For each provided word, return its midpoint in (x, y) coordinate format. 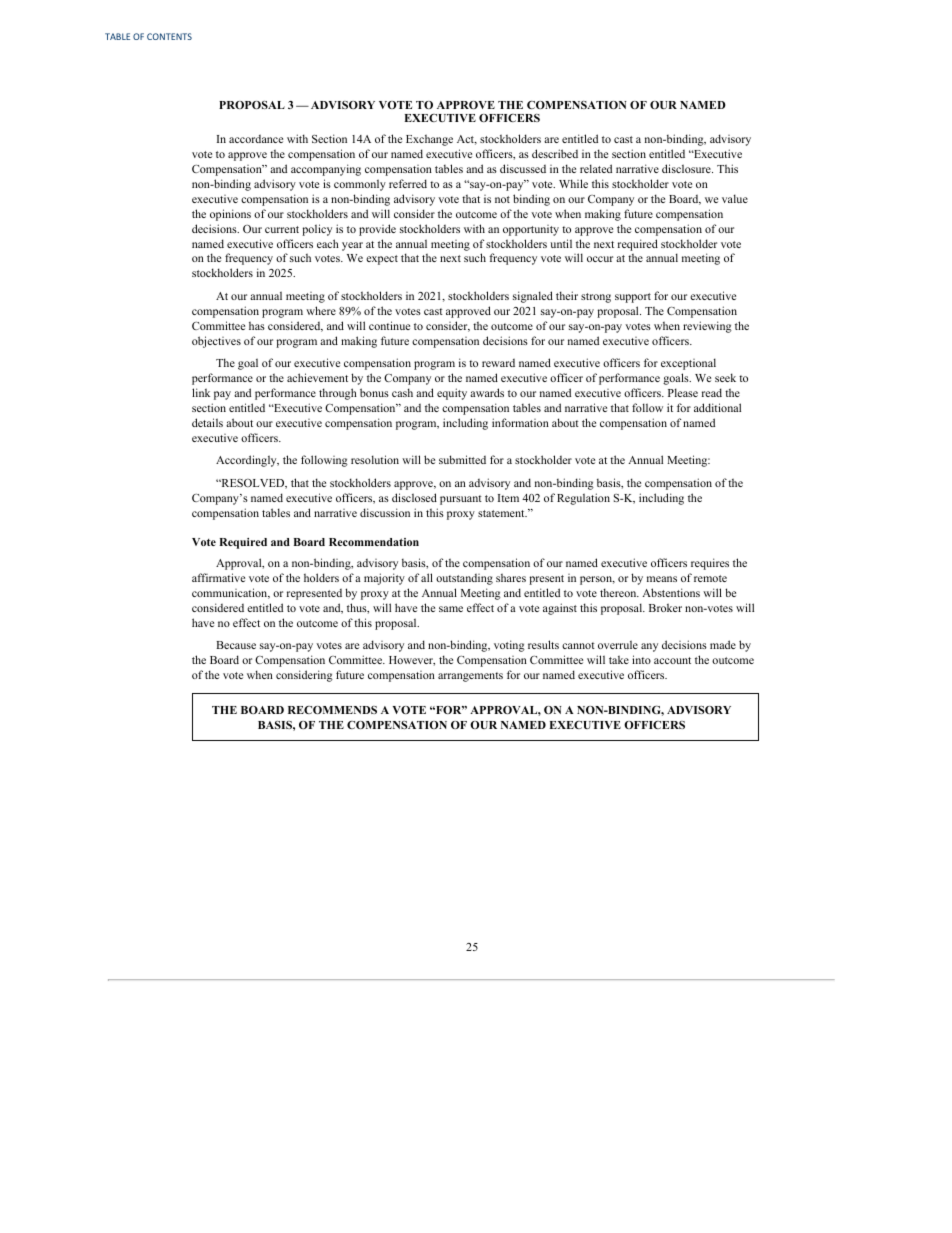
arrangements (470, 677)
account (672, 660)
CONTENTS (169, 36)
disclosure (687, 168)
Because (236, 645)
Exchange (429, 140)
